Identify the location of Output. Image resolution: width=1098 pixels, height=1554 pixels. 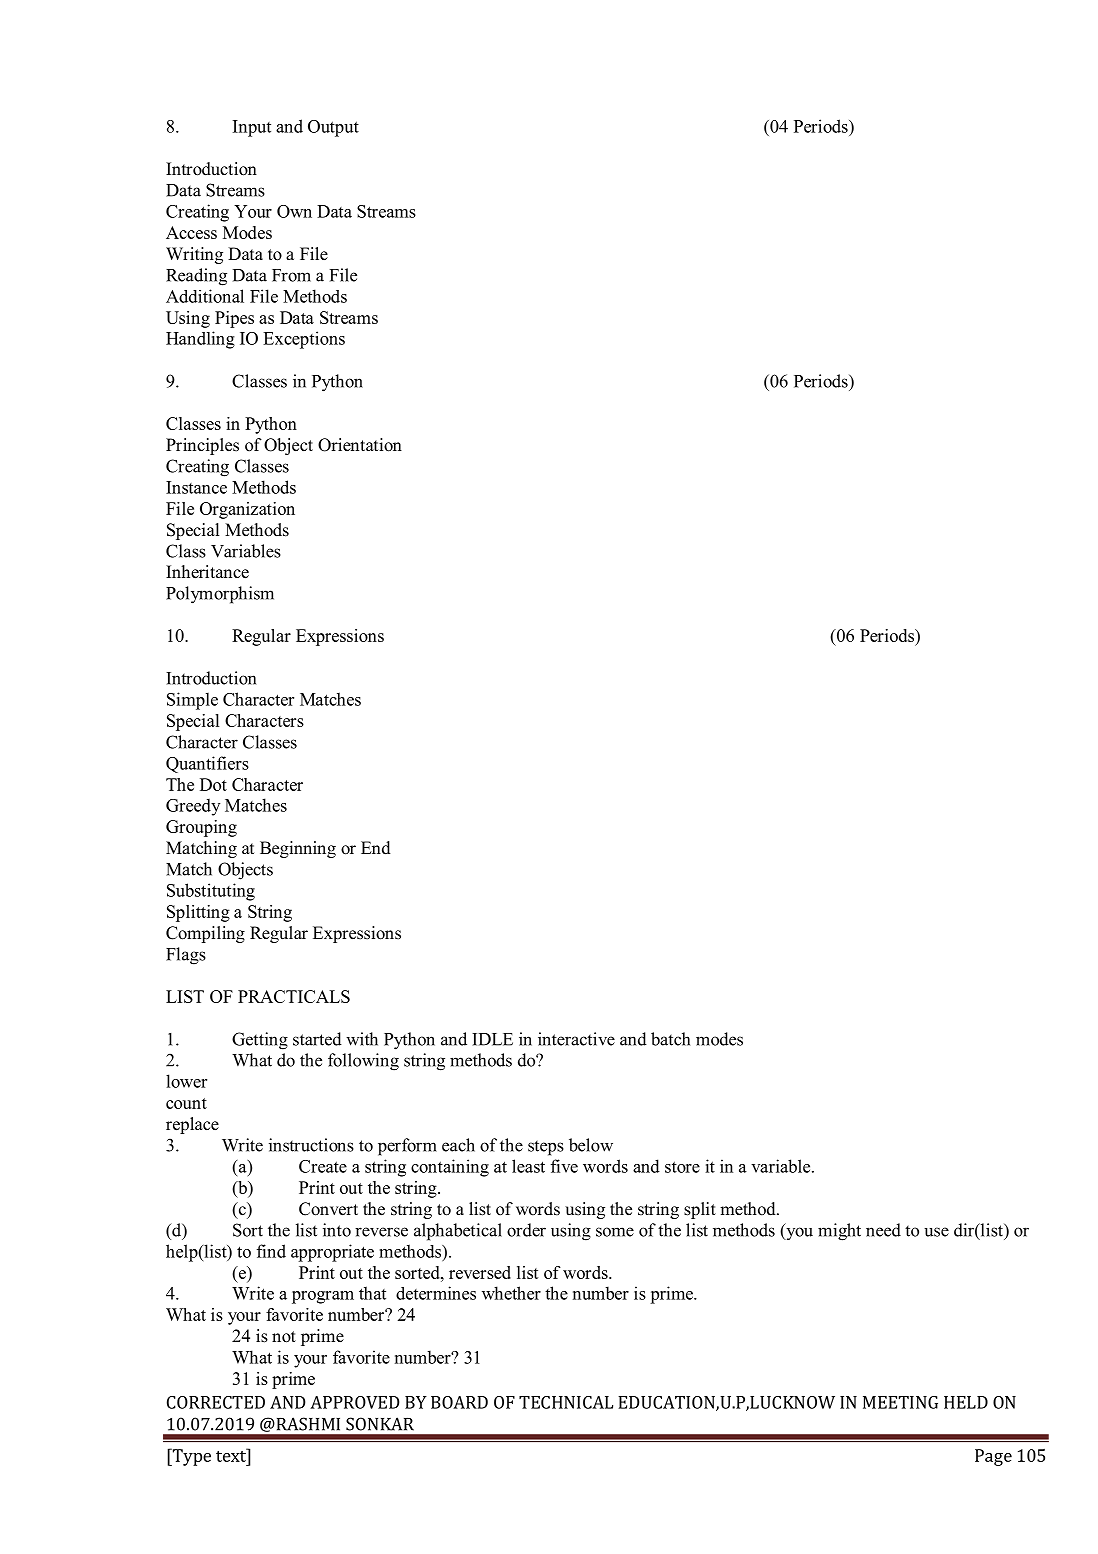
(333, 128).
